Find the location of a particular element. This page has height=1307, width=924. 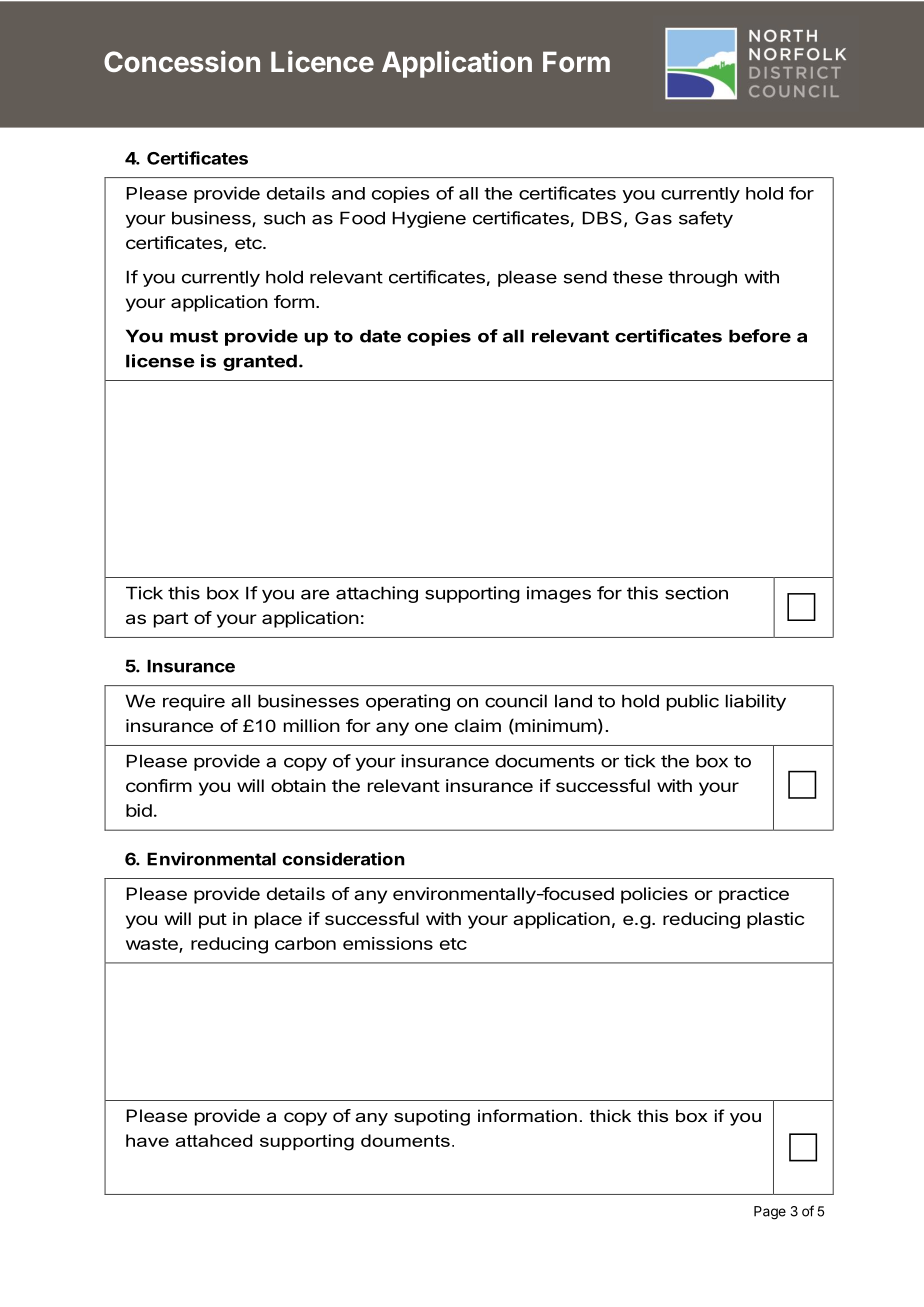

operating is located at coordinates (408, 702).
